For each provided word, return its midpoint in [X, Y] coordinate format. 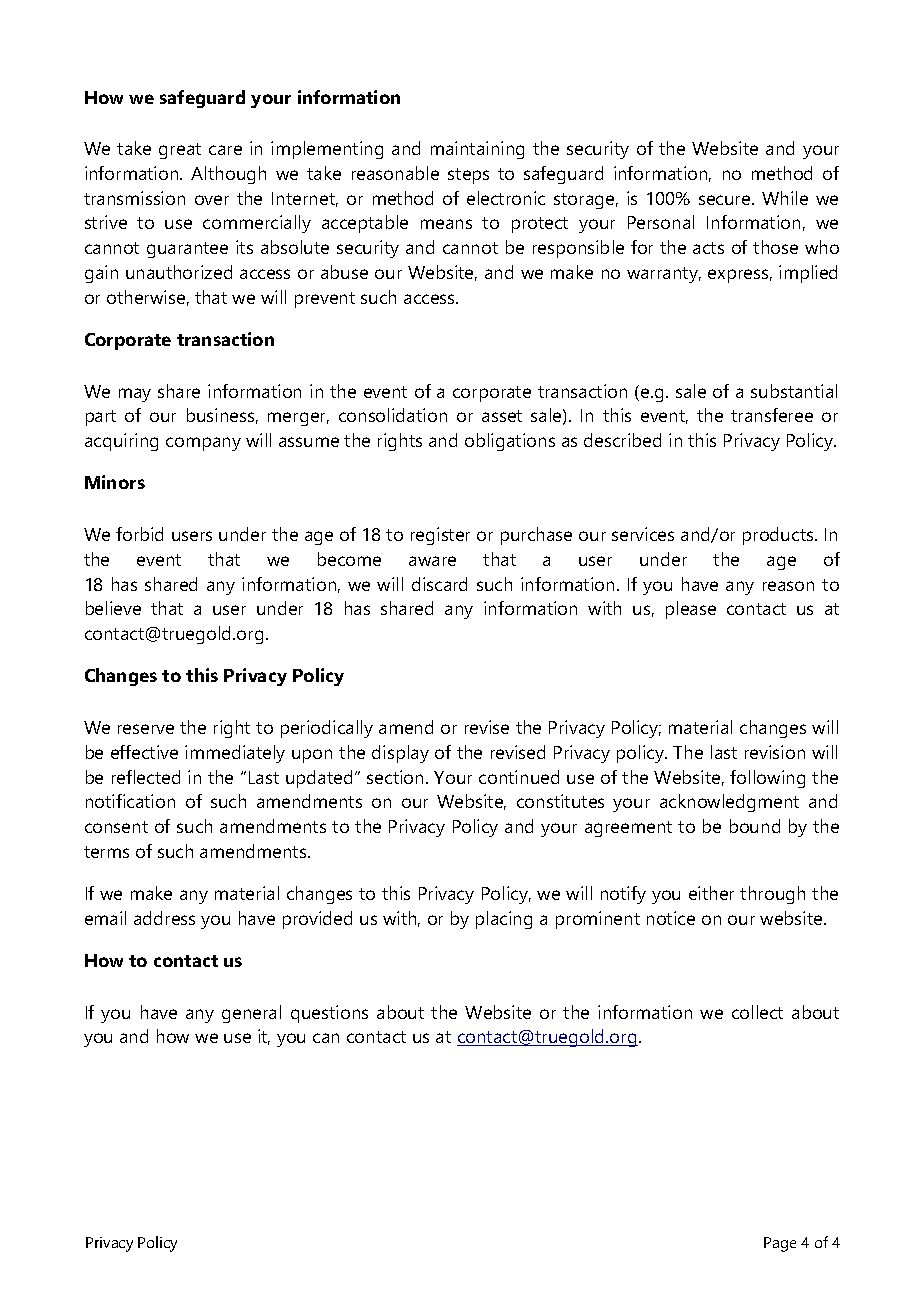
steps [468, 176]
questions [329, 1014]
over [212, 200]
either [711, 893]
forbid [139, 534]
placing [504, 920]
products [779, 536]
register [440, 536]
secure [726, 200]
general [251, 1014]
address [164, 918]
